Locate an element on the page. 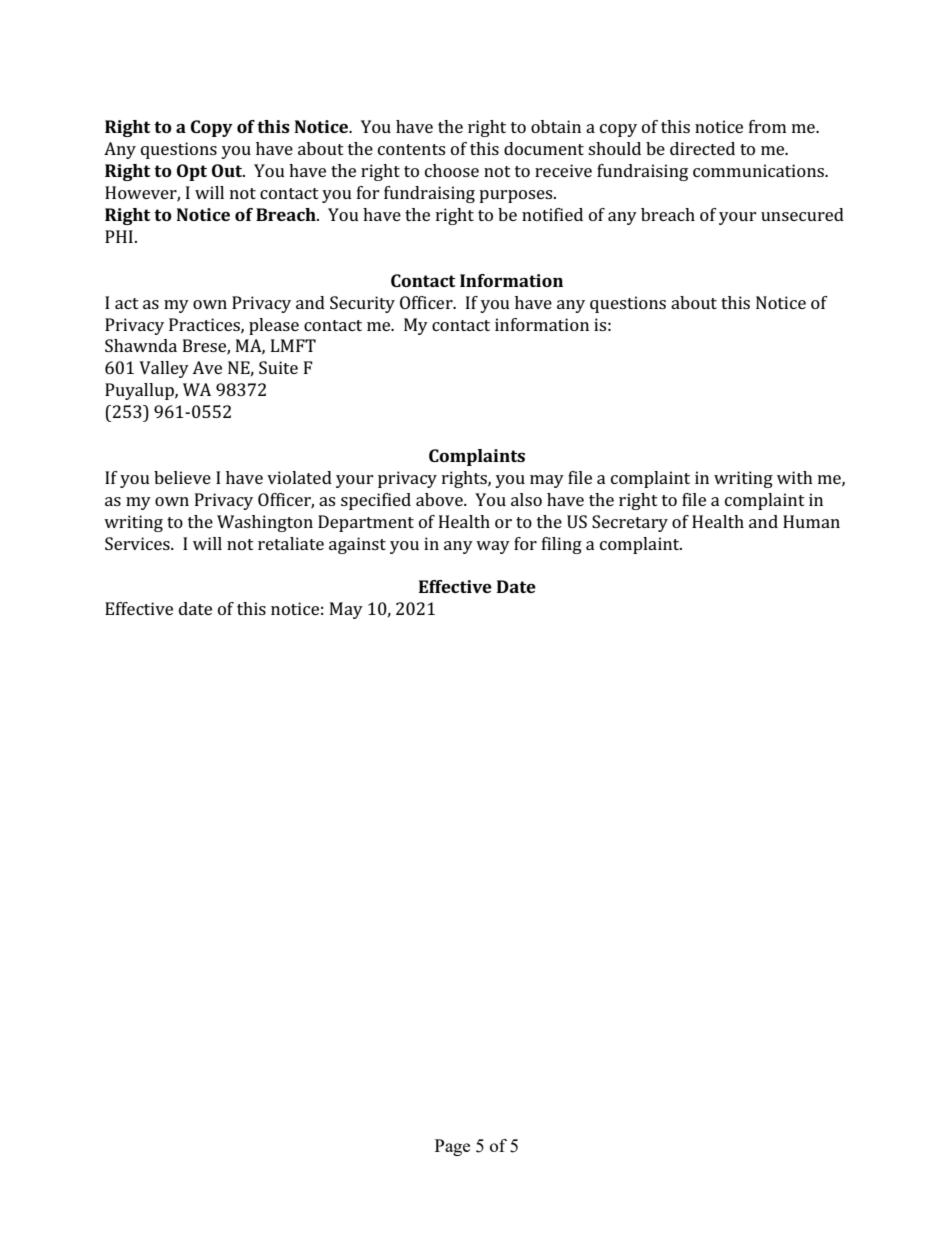  Opt is located at coordinates (192, 172).
